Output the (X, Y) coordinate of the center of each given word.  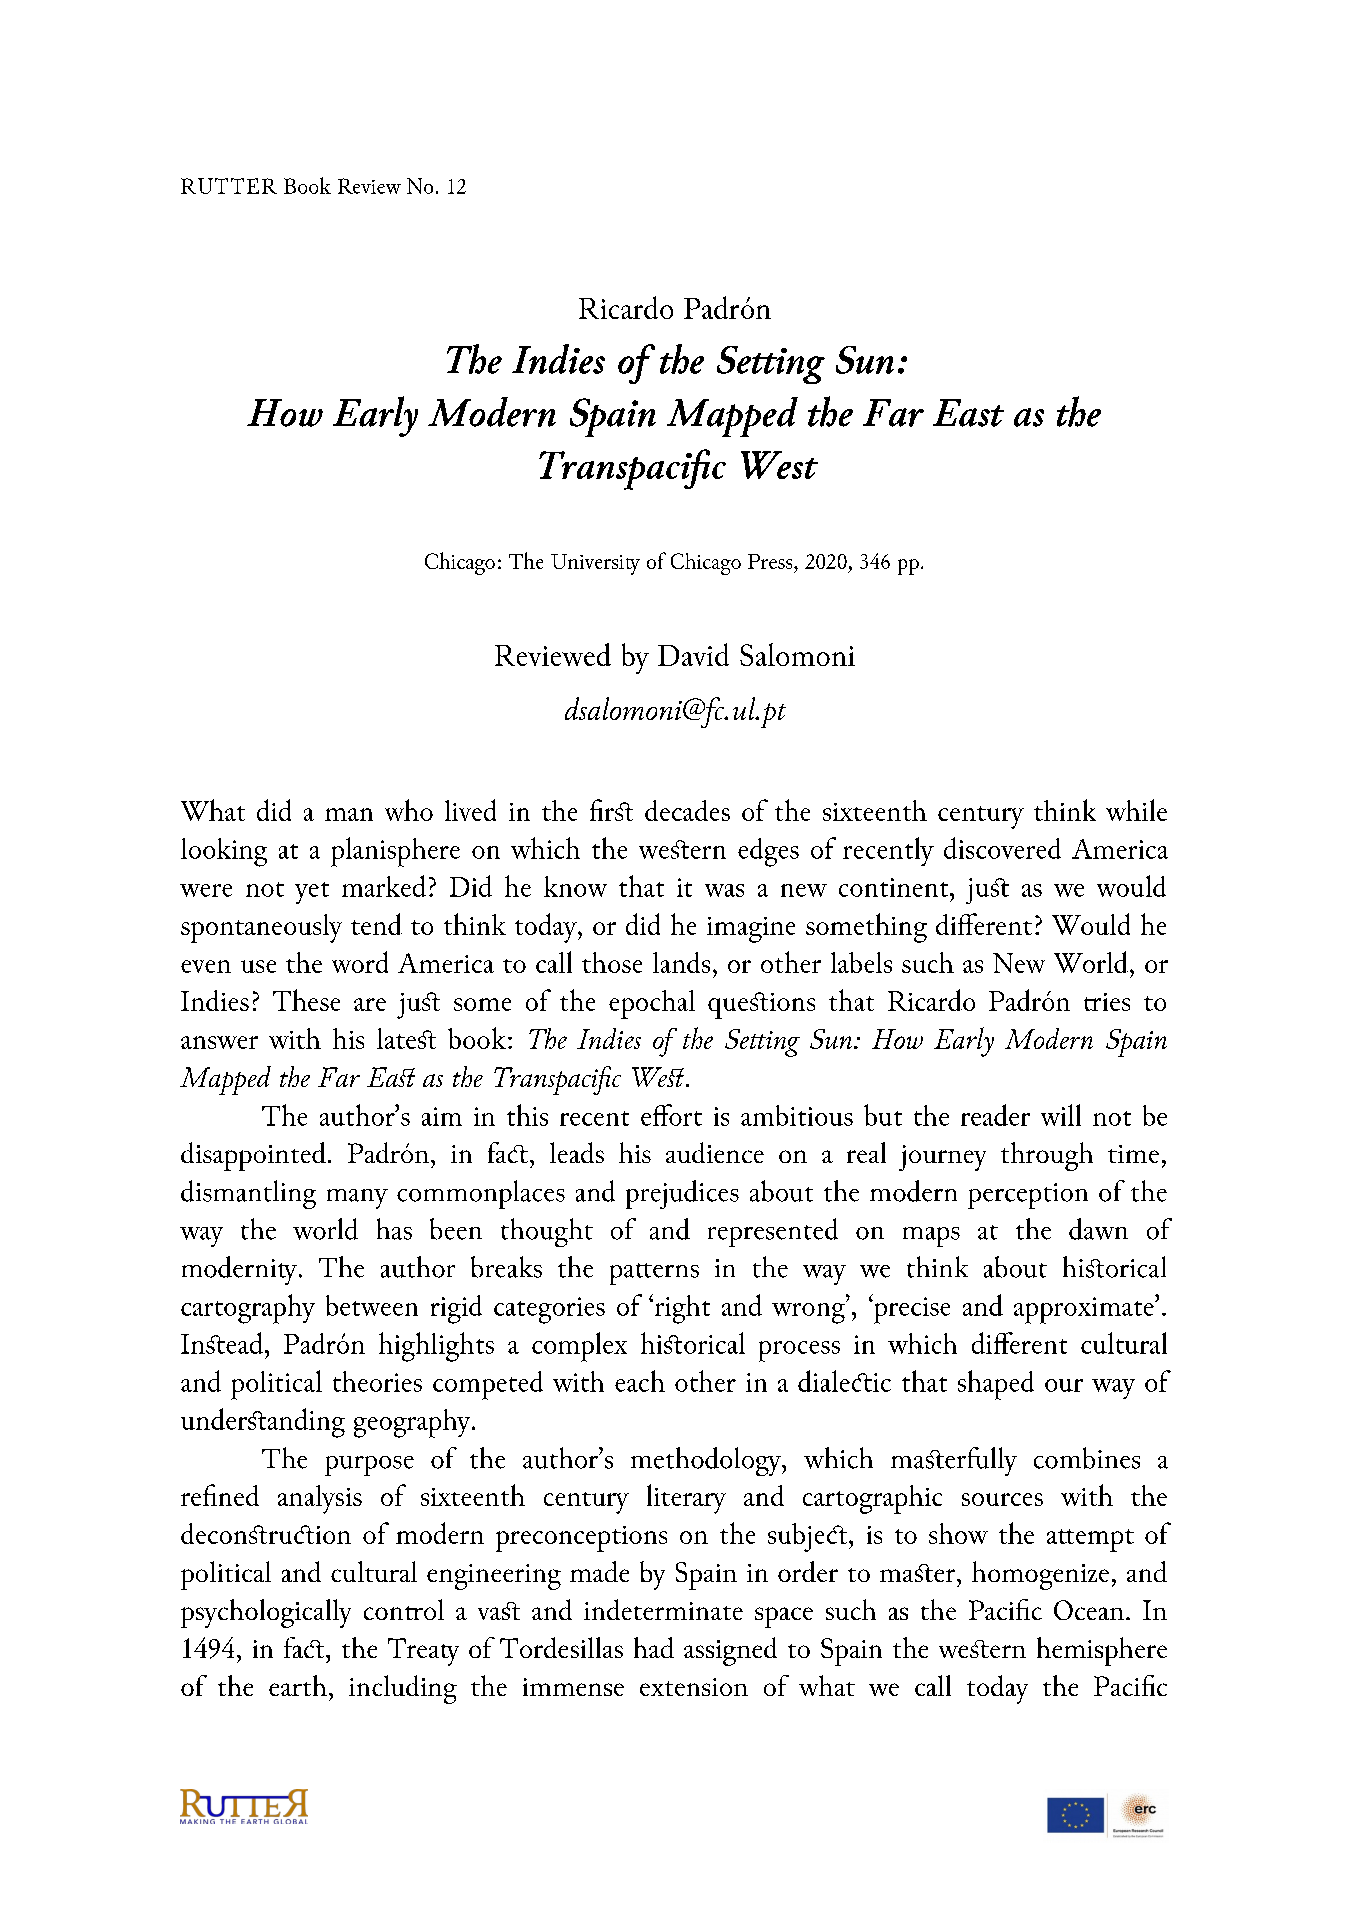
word (360, 962)
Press (771, 561)
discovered (1002, 848)
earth (298, 1685)
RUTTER (229, 186)
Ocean (1089, 1610)
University (595, 564)
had (654, 1647)
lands (681, 962)
